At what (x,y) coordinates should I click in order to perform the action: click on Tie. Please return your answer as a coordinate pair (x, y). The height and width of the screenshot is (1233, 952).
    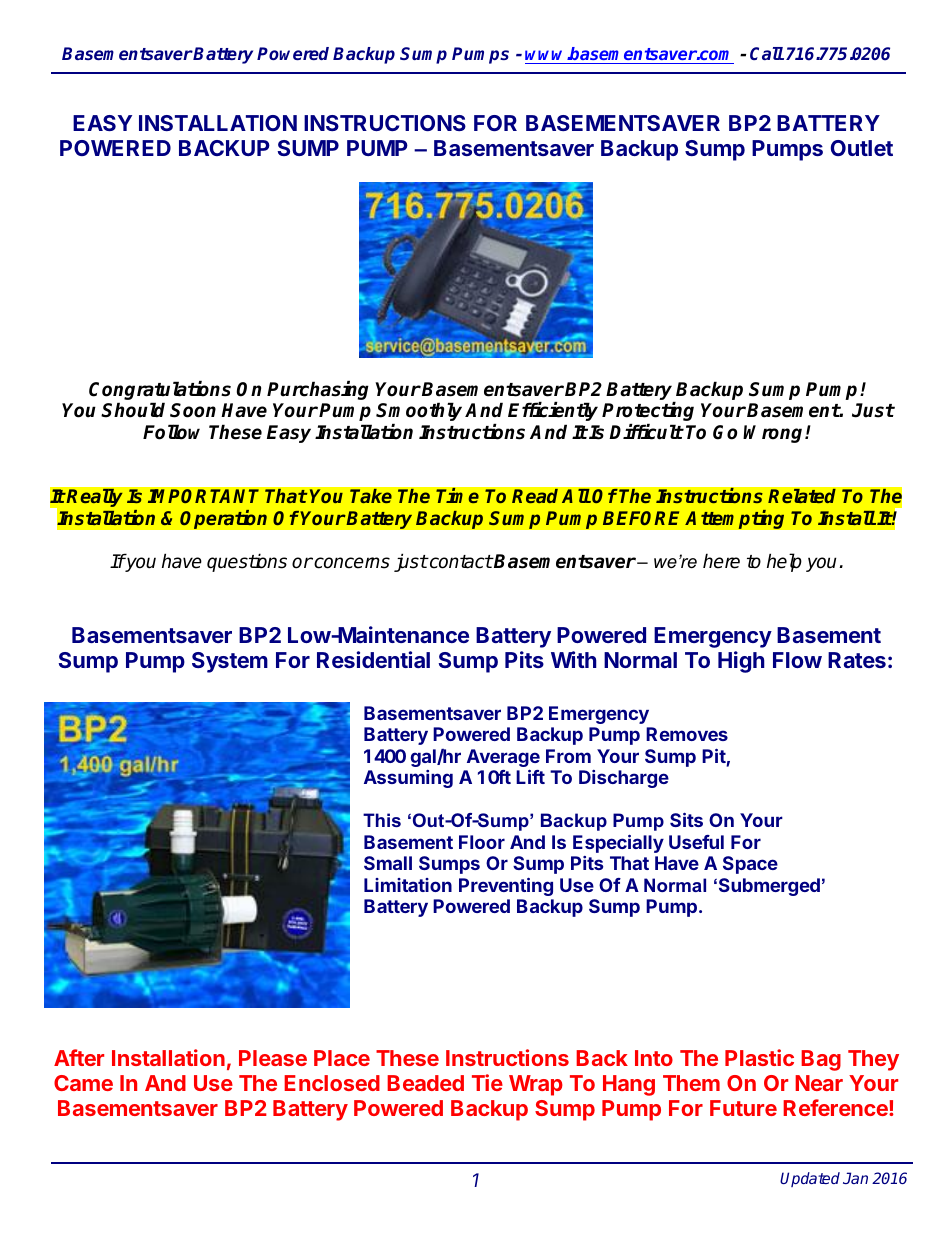
    Looking at the image, I should click on (487, 1082).
